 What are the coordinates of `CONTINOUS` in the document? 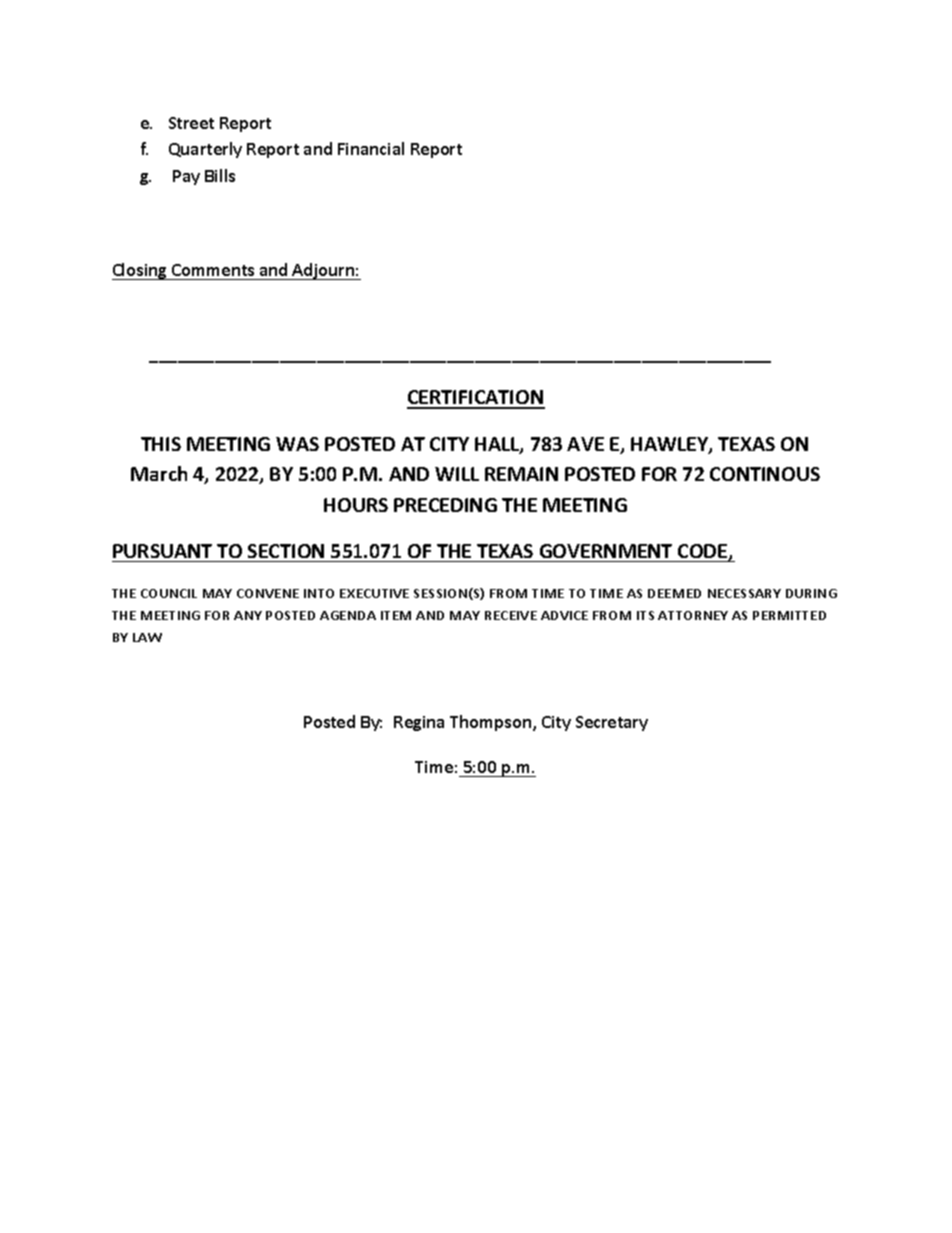 It's located at (765, 474).
